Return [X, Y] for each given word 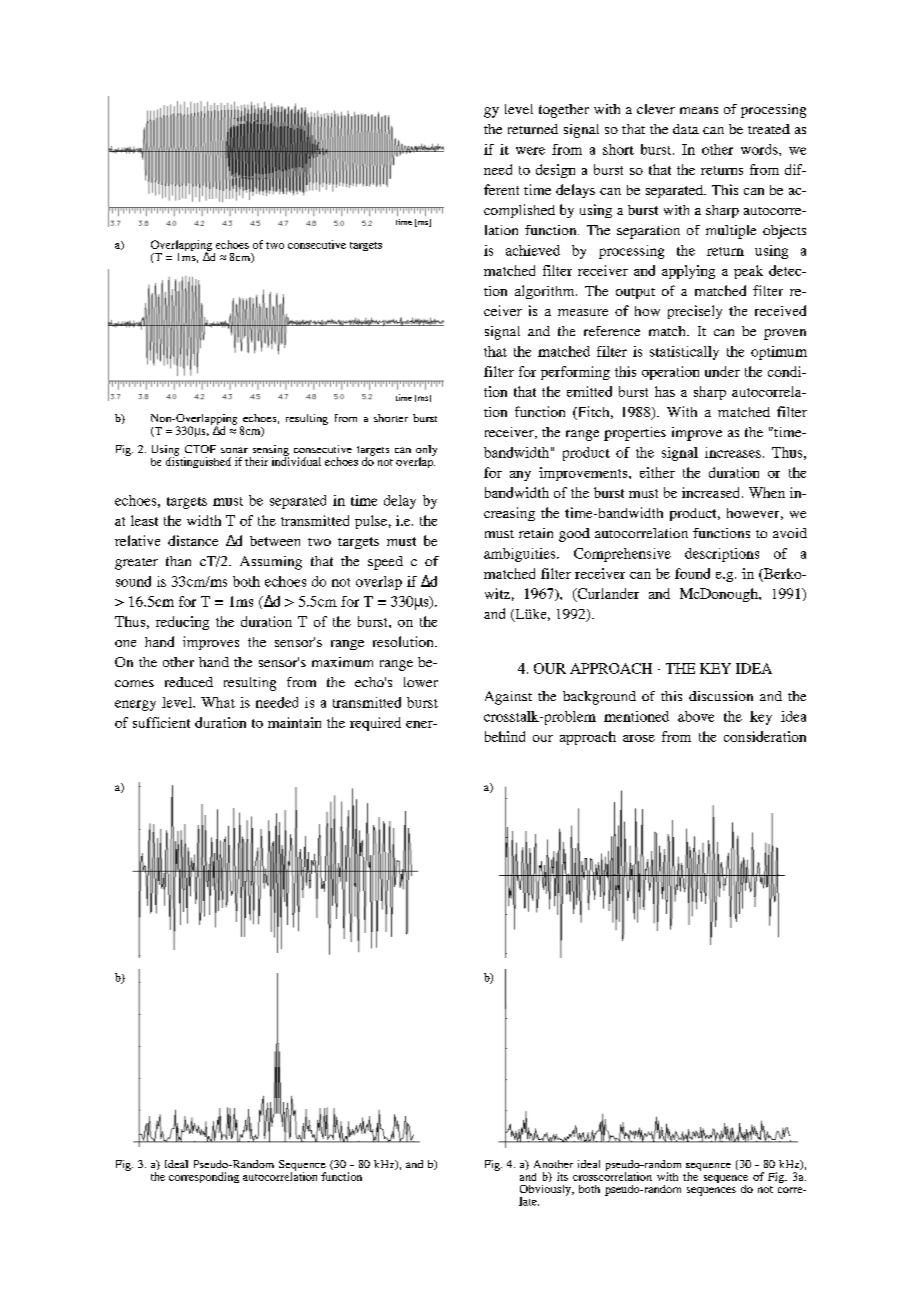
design [555, 171]
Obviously [546, 1191]
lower [421, 682]
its [562, 1176]
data [686, 129]
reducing [182, 623]
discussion [721, 696]
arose [639, 738]
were [530, 151]
